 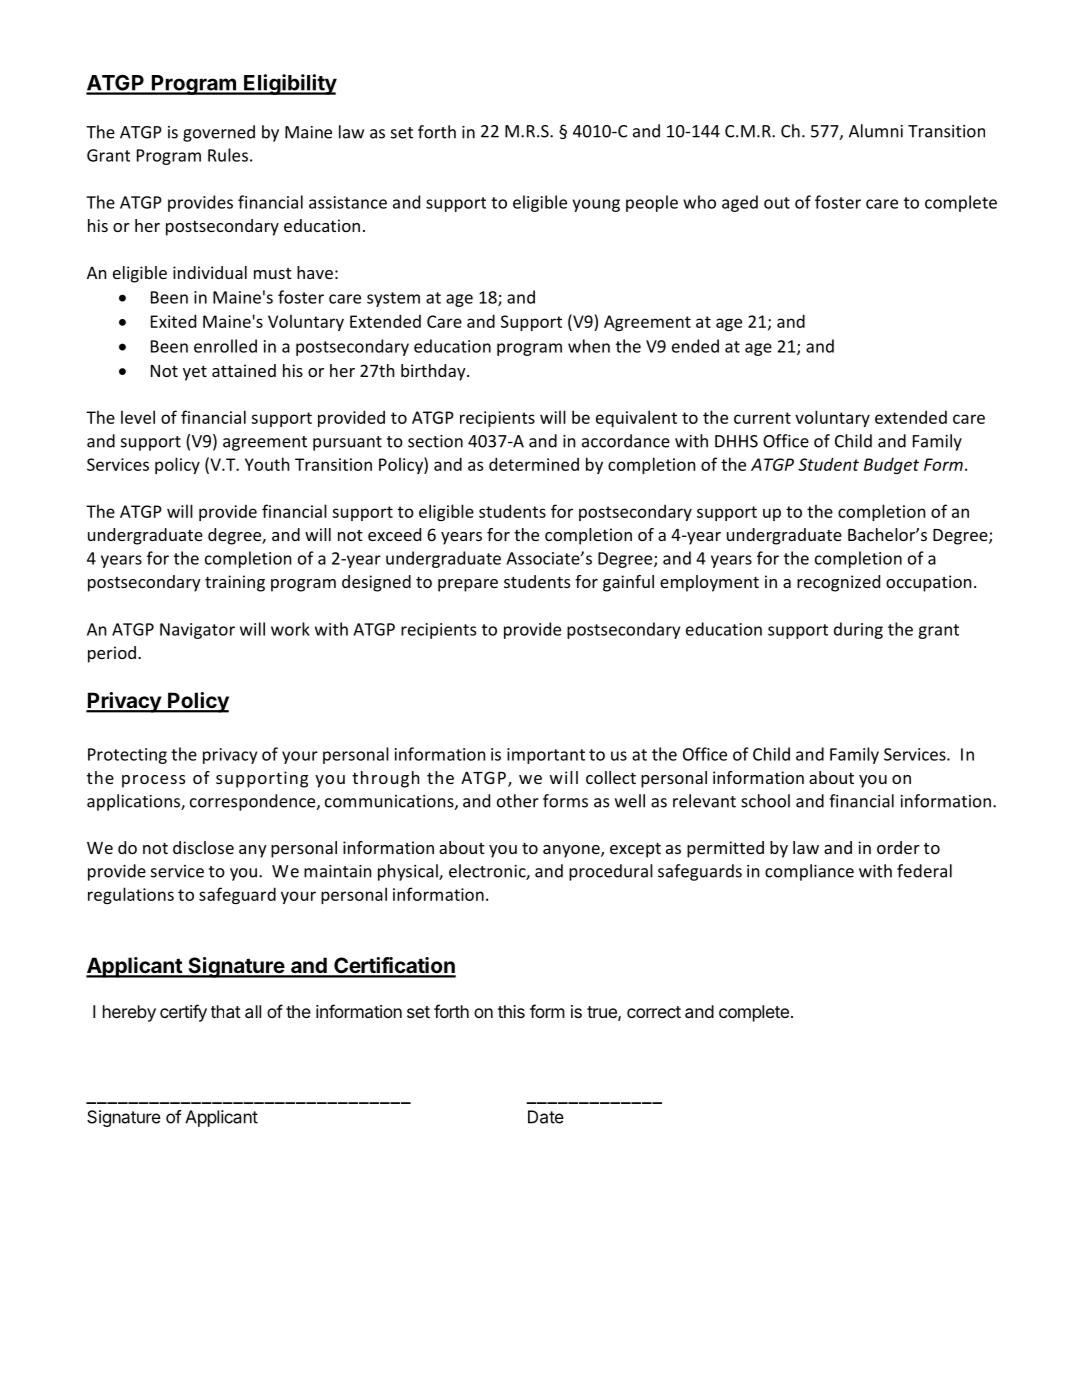 I want to click on Youth, so click(x=267, y=464).
